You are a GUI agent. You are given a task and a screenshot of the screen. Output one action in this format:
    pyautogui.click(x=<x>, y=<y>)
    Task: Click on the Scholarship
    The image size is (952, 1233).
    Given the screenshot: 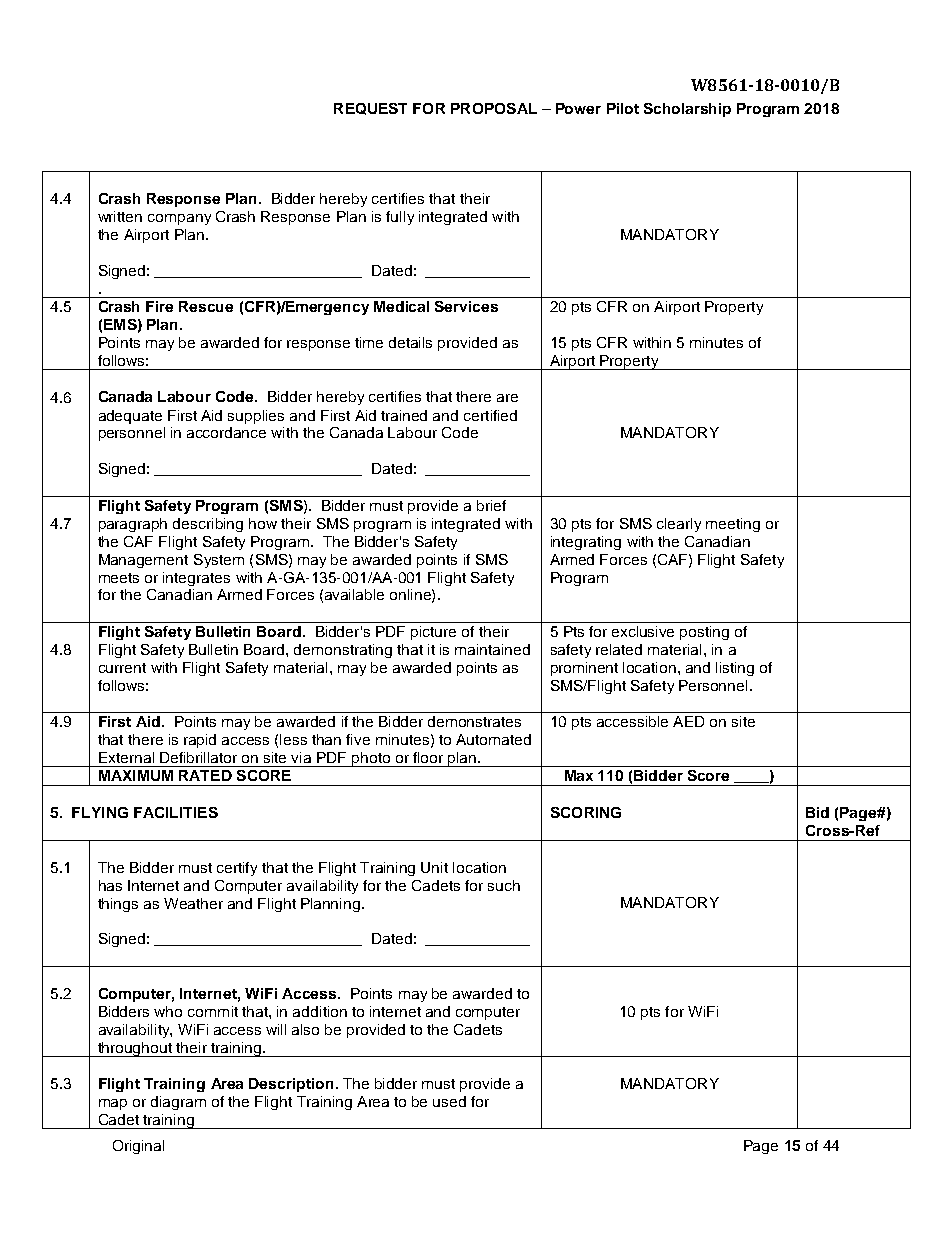 What is the action you would take?
    pyautogui.click(x=687, y=110)
